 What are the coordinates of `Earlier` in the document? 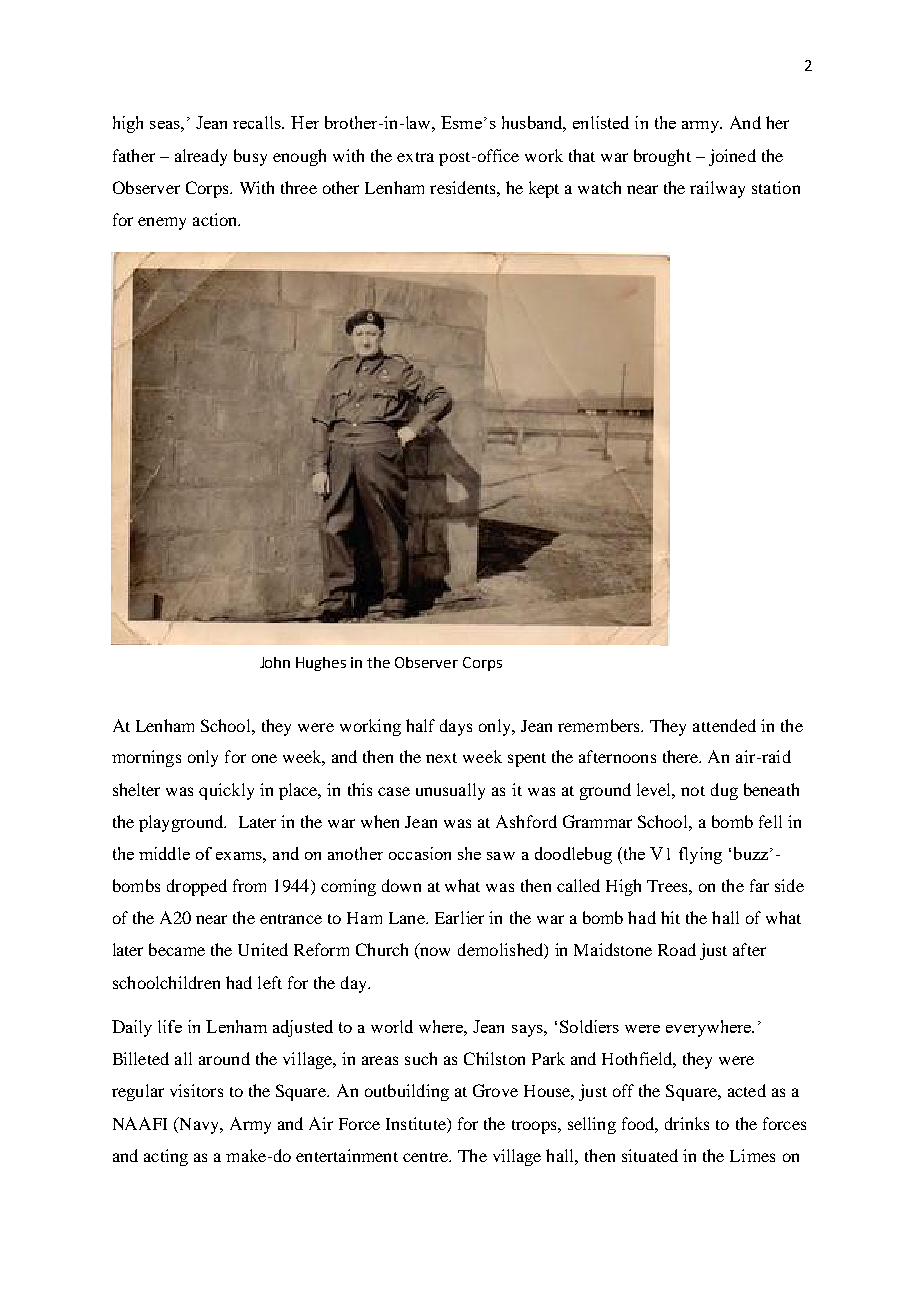 It's located at (459, 917).
